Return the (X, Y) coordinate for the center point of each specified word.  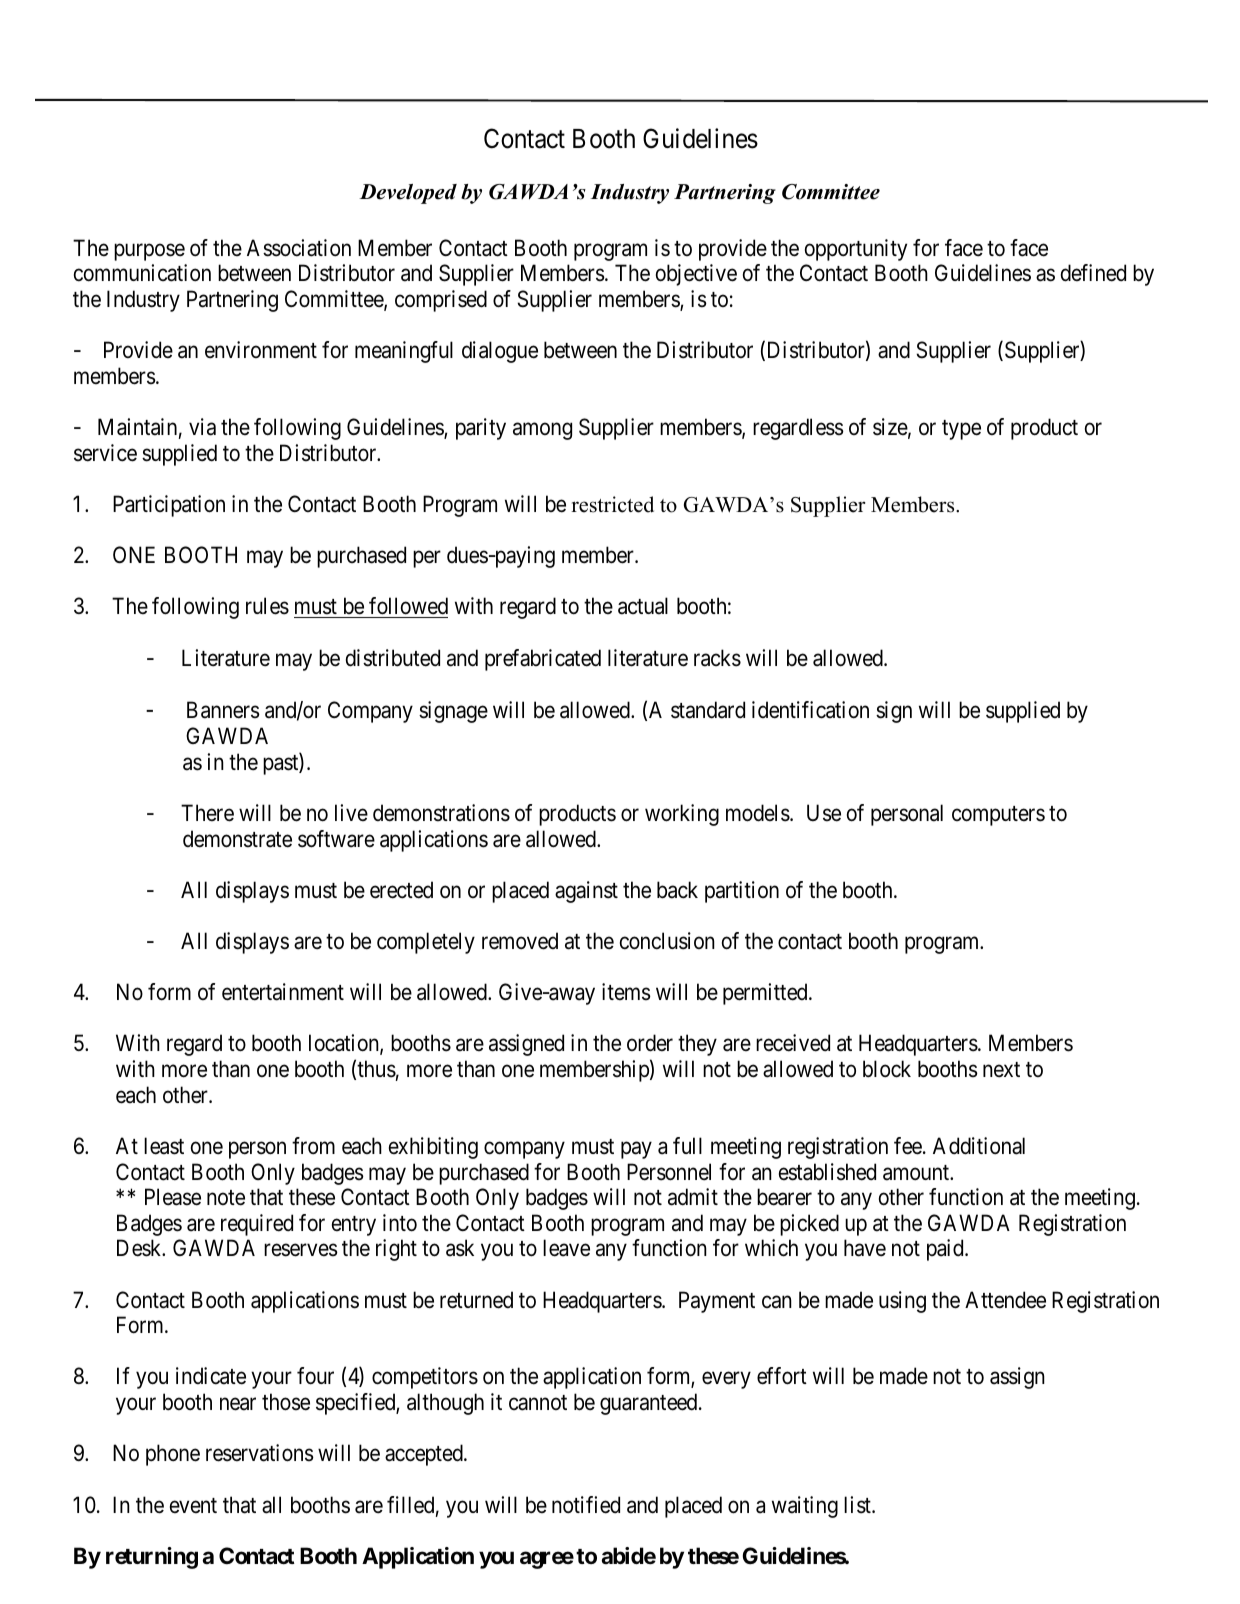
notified (586, 1505)
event (193, 1505)
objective (696, 275)
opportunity (856, 250)
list (858, 1505)
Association (299, 248)
